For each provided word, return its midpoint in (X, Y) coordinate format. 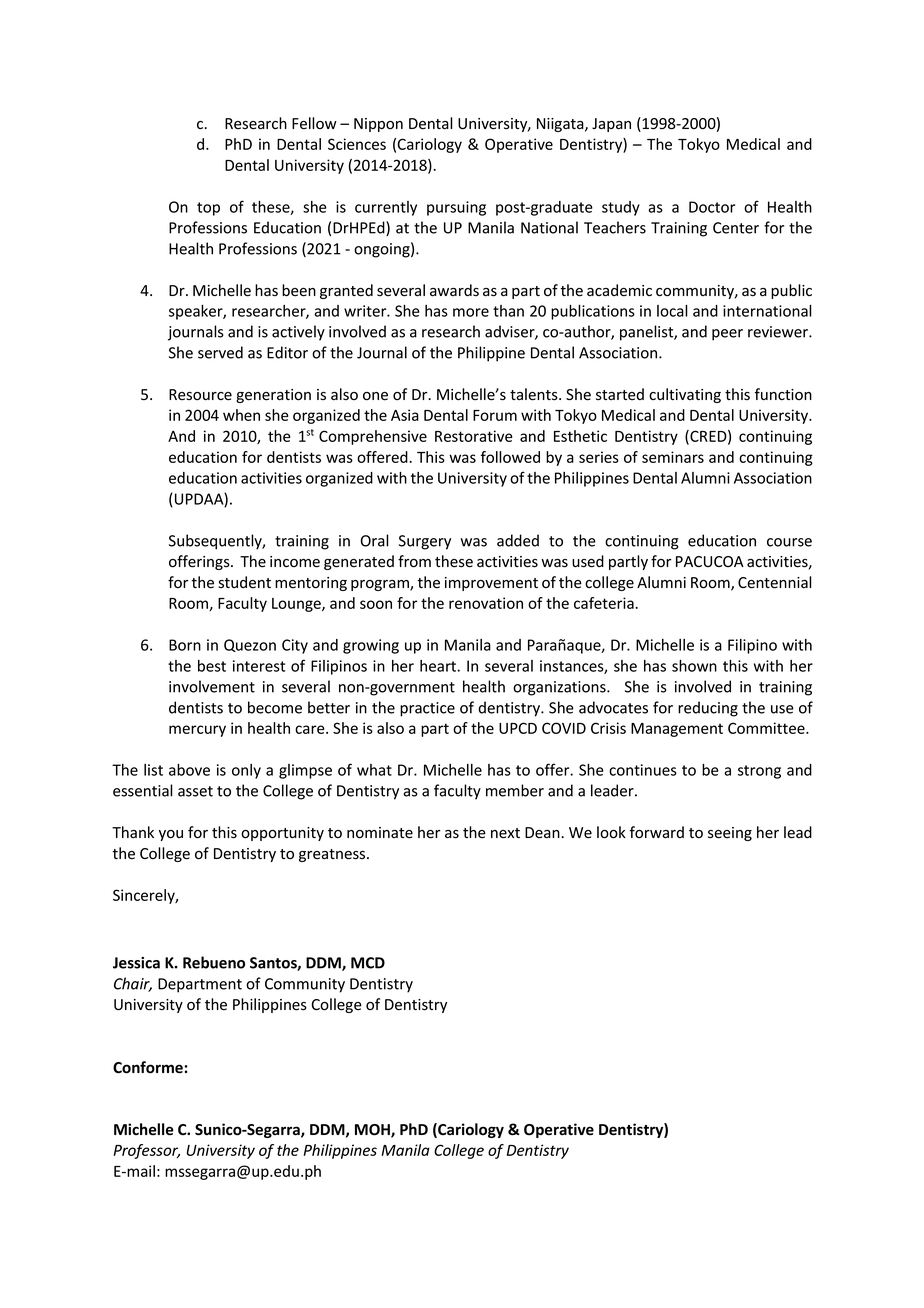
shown (694, 666)
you (171, 835)
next (505, 833)
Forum (495, 415)
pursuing (456, 208)
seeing (730, 834)
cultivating (685, 395)
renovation (486, 603)
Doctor (712, 207)
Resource (200, 395)
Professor (146, 1151)
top (208, 209)
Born (185, 645)
